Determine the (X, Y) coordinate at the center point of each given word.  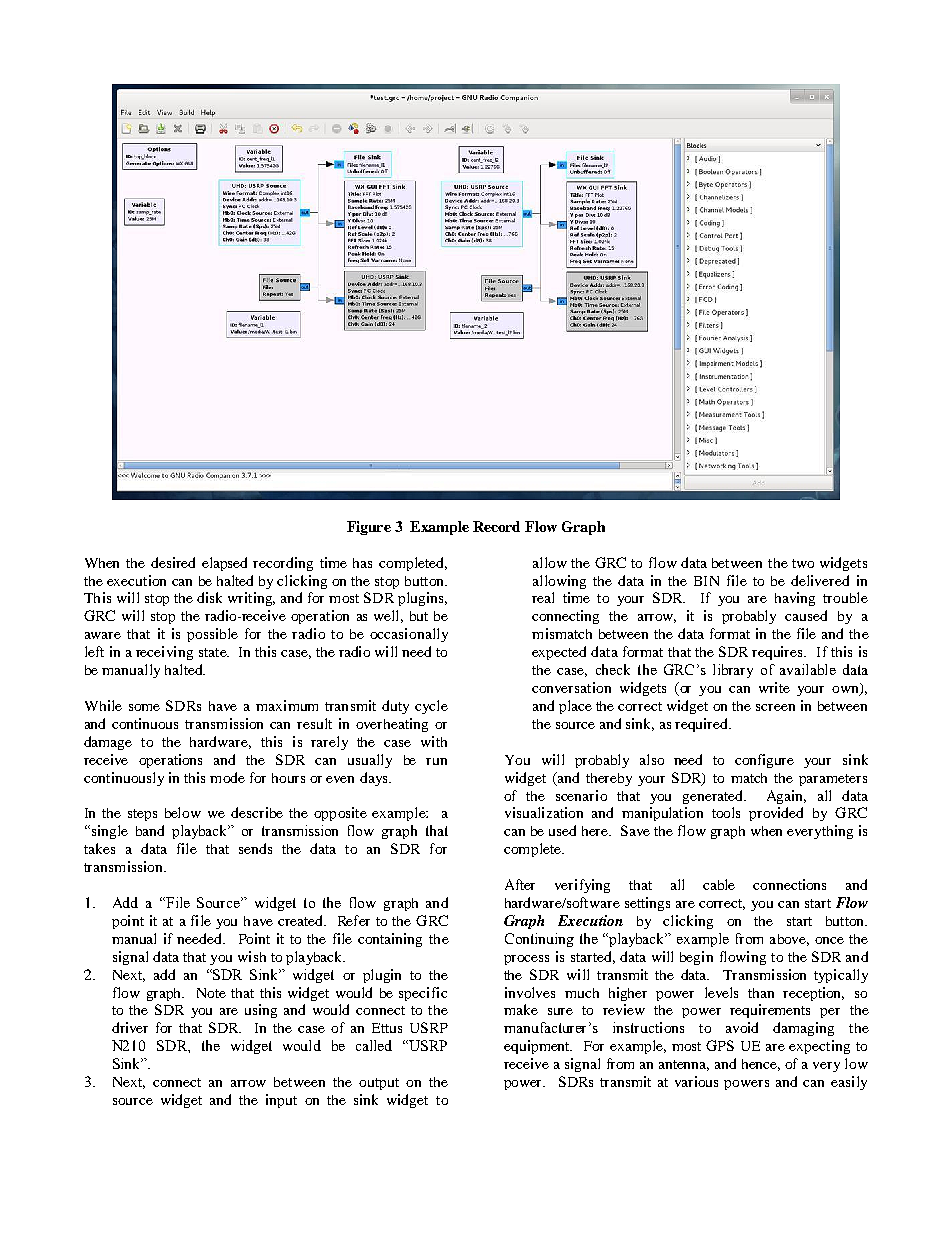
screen (775, 707)
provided (776, 814)
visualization (544, 812)
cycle (431, 707)
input (281, 1101)
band (150, 830)
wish (252, 956)
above (789, 940)
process (526, 960)
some (144, 707)
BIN (706, 581)
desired (173, 562)
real (543, 597)
